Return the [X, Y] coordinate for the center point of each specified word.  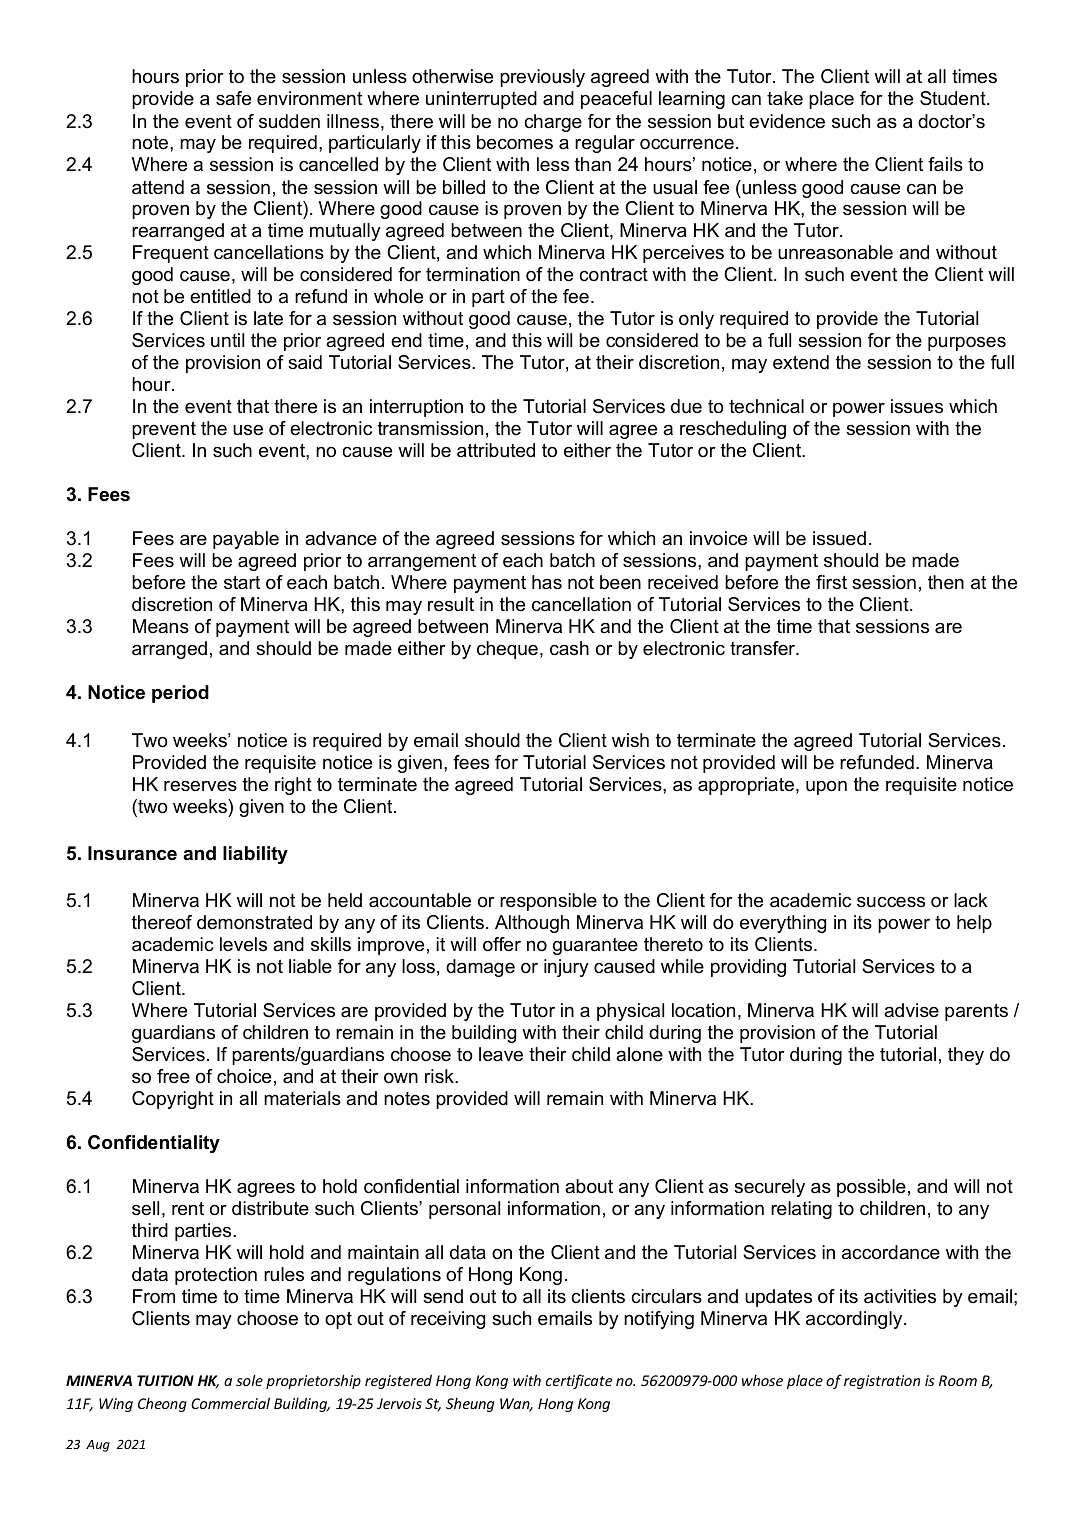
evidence [787, 121]
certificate [579, 1381]
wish [630, 740]
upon [826, 788]
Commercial [230, 1403]
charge [553, 123]
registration [882, 1382]
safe [233, 98]
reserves [200, 786]
